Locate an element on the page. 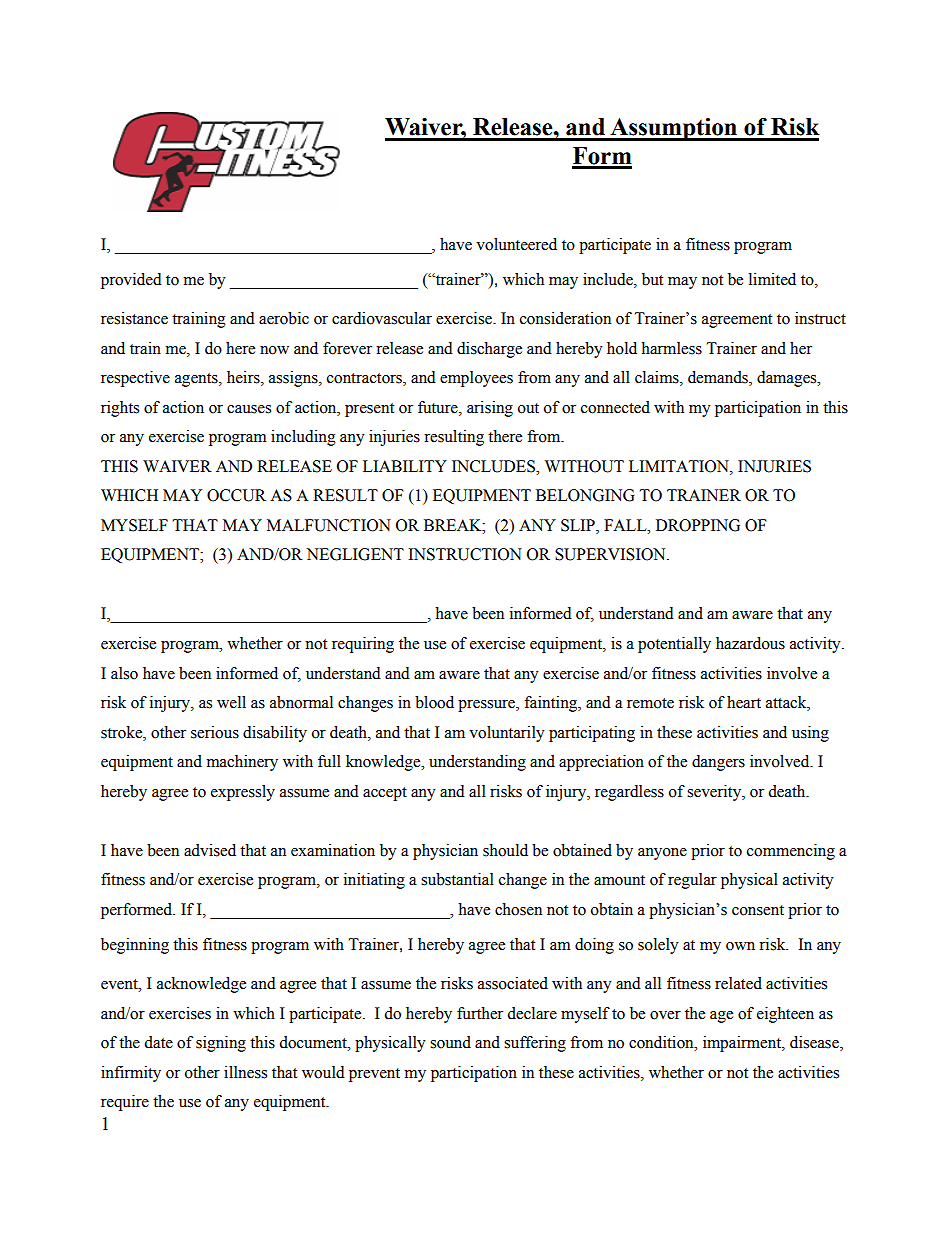 The width and height of the image is (952, 1233). hazardous is located at coordinates (750, 643).
